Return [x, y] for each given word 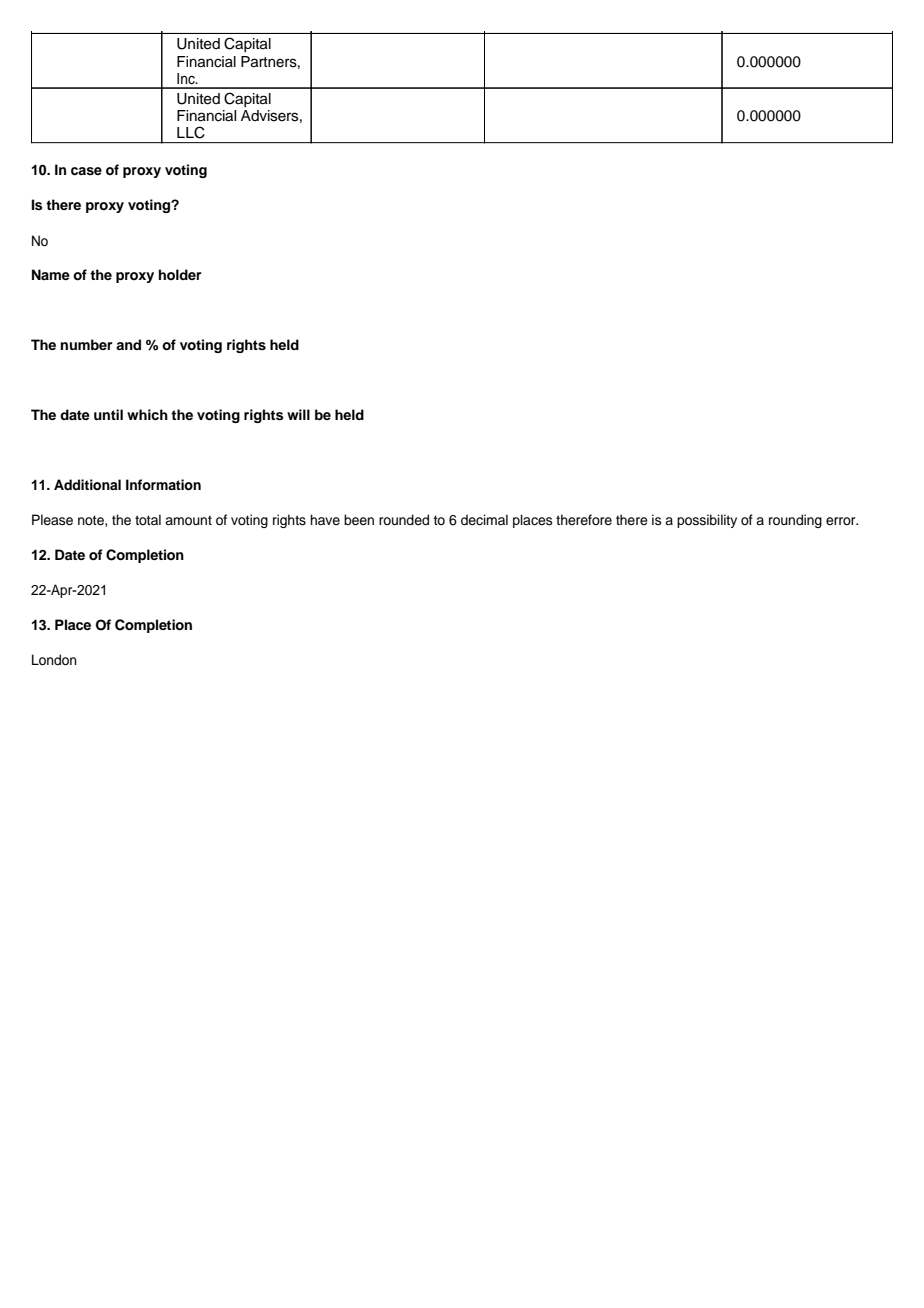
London [54, 660]
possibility [707, 521]
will [298, 414]
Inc [187, 79]
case [86, 171]
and [128, 344]
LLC [191, 132]
